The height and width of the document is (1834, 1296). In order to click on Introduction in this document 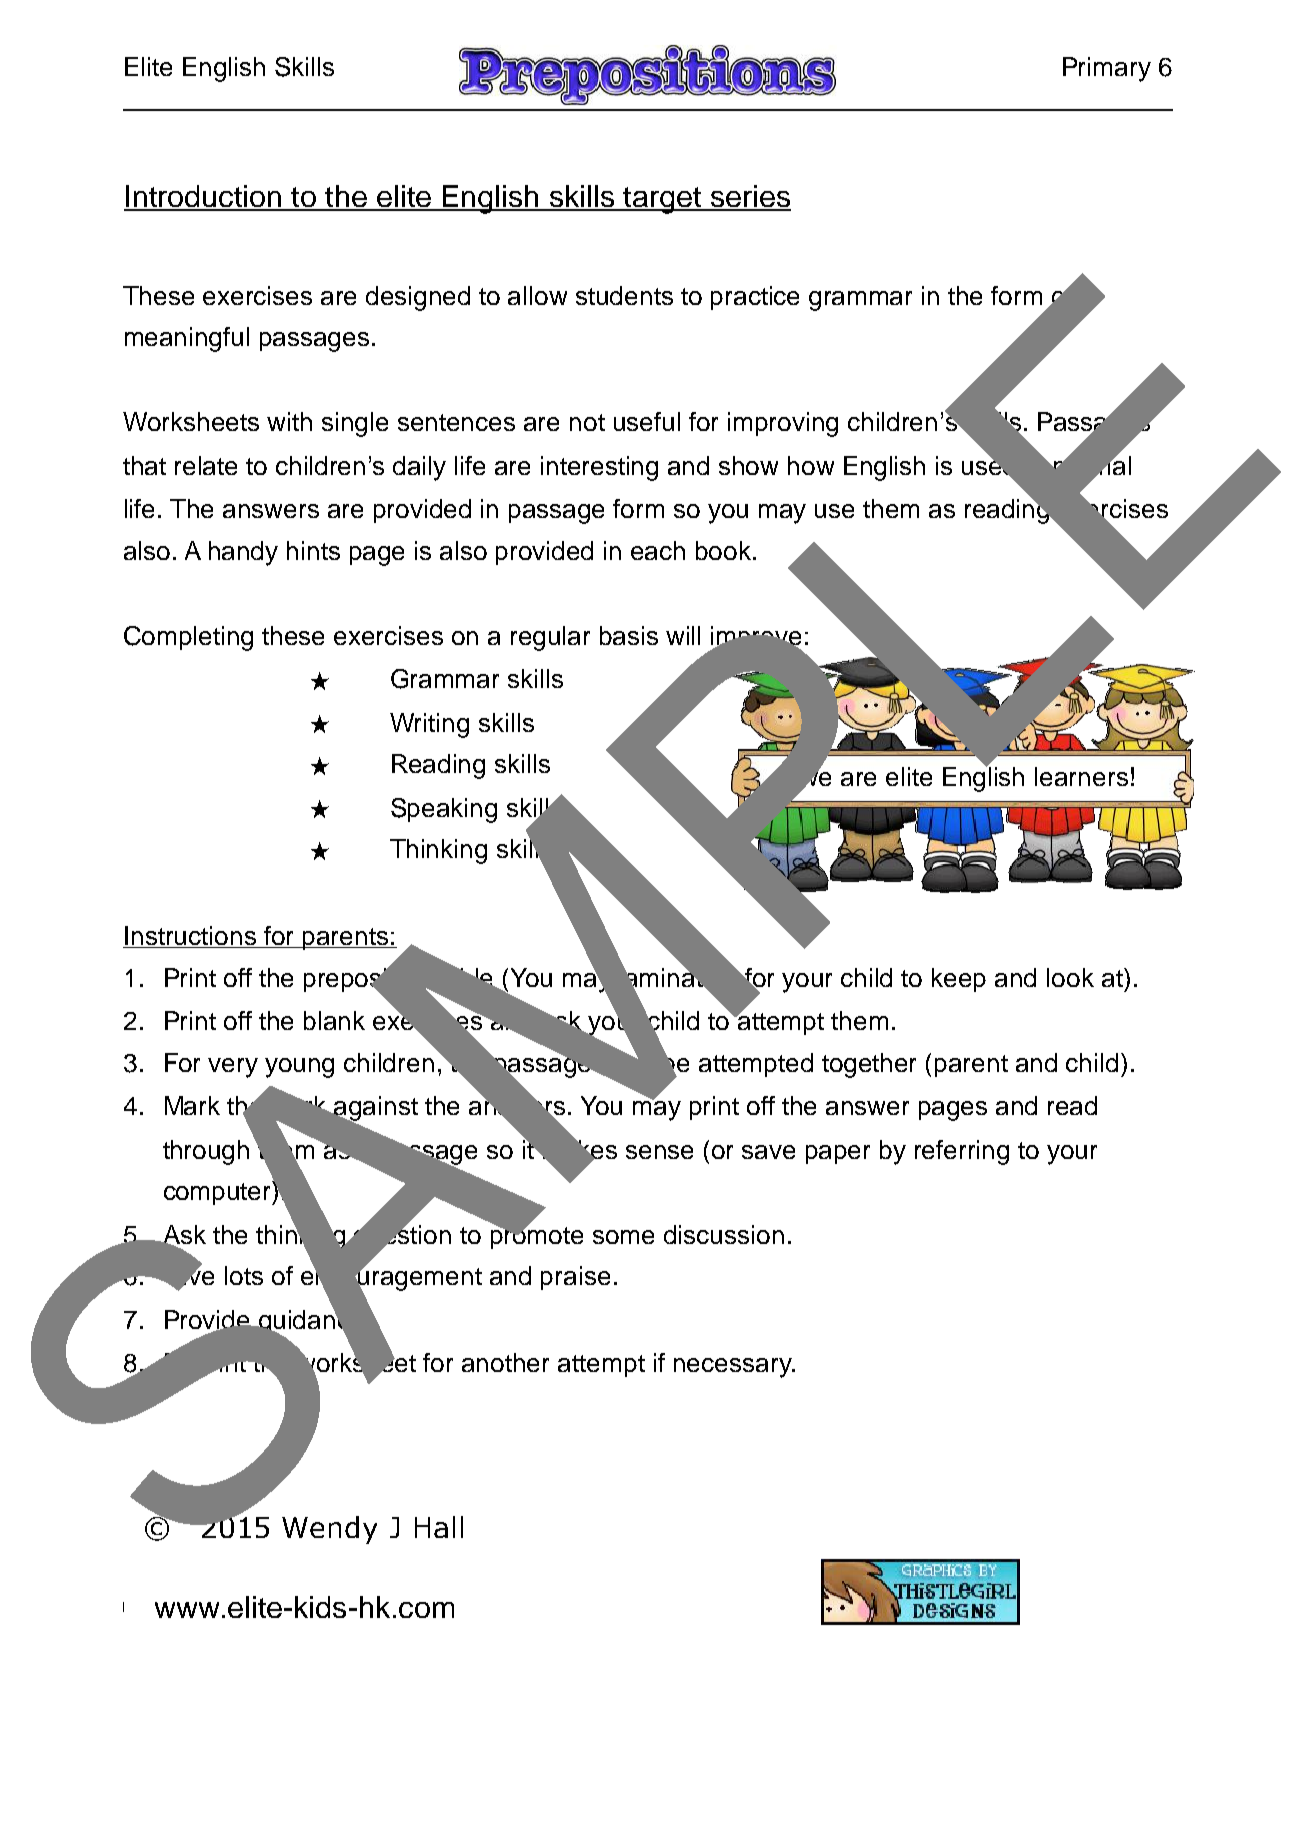, I will do `click(203, 197)`.
